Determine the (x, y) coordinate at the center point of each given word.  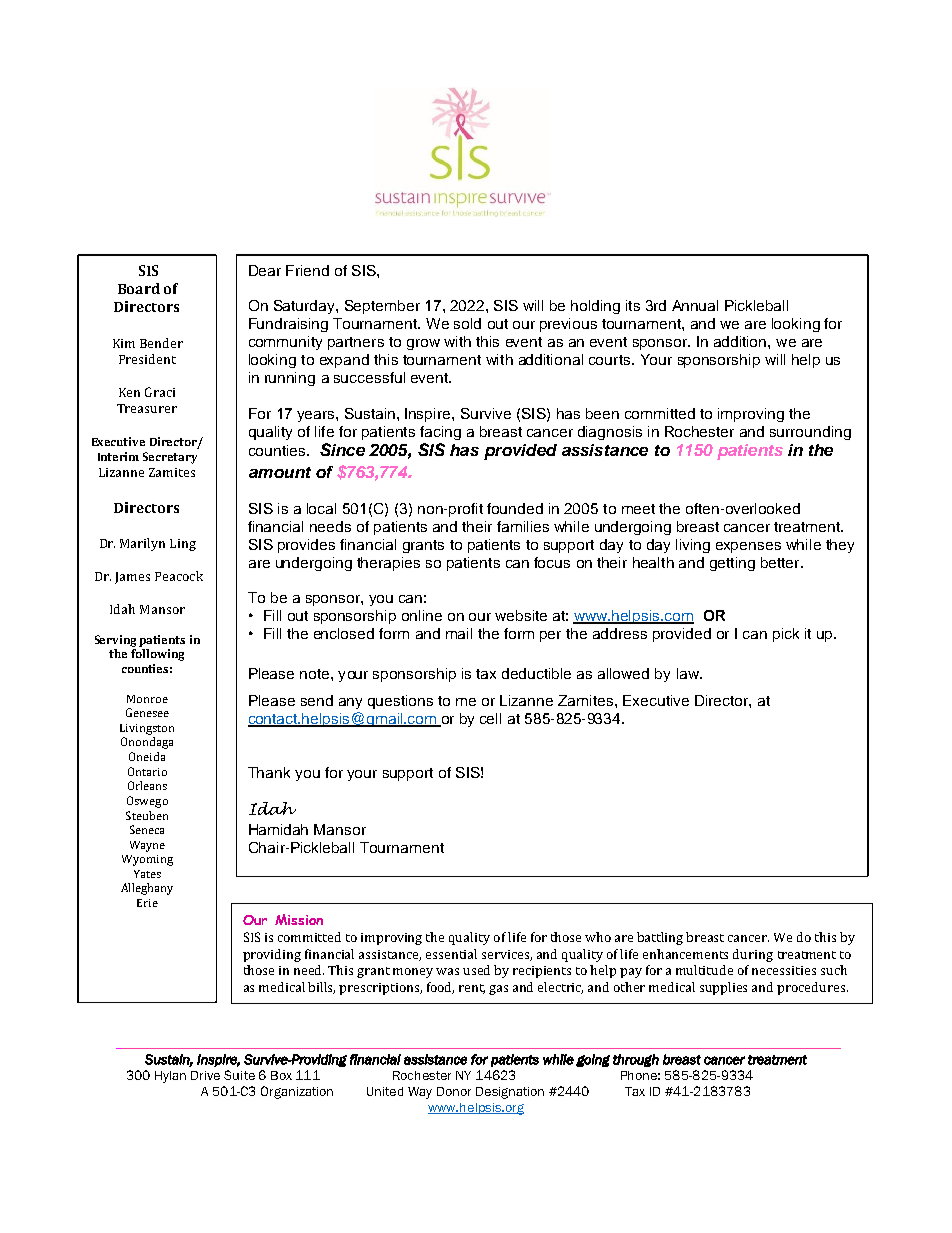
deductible (536, 673)
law (689, 673)
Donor (454, 1091)
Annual (695, 305)
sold (467, 323)
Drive (205, 1075)
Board (139, 288)
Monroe (147, 699)
